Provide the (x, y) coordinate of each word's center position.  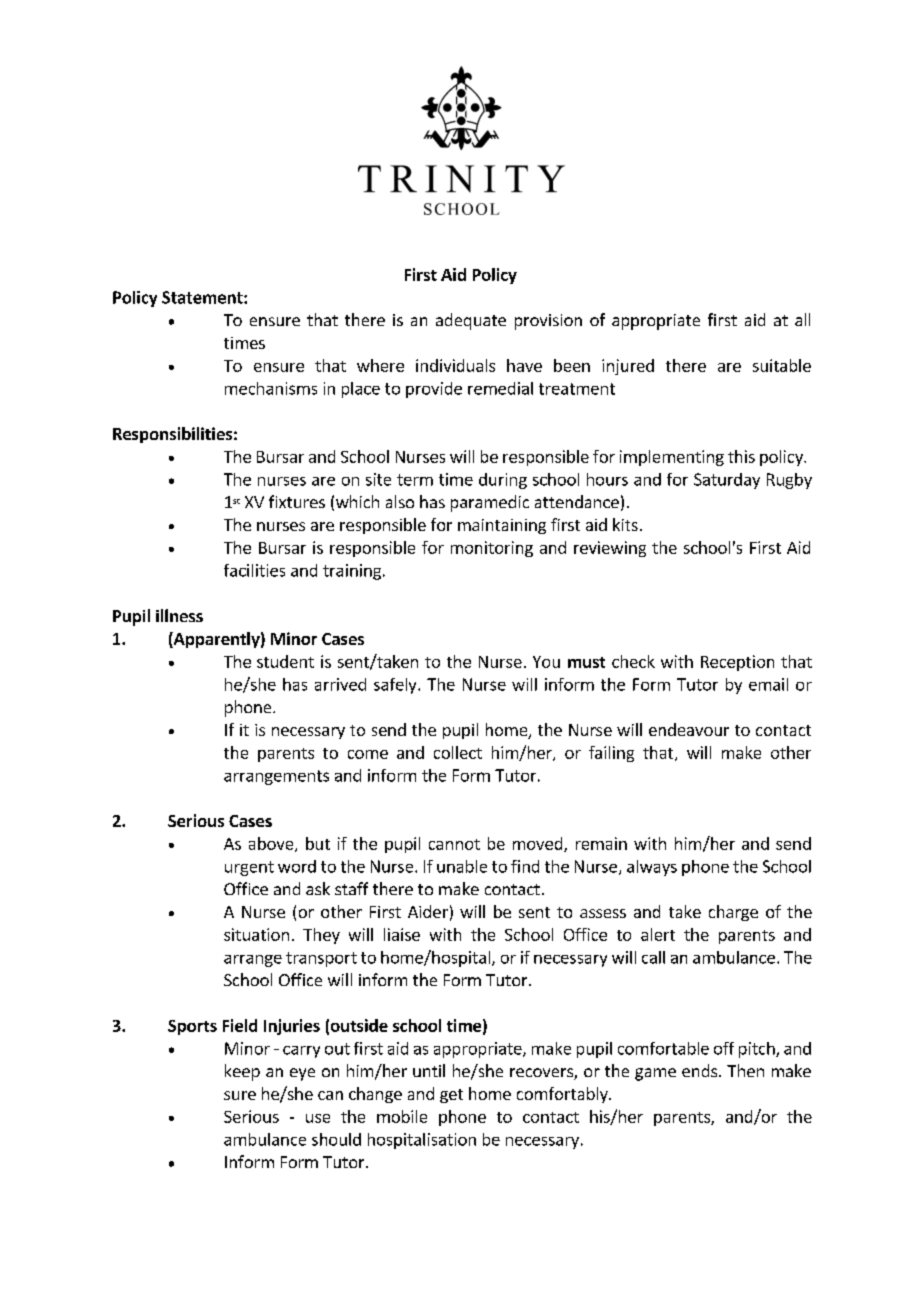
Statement (203, 297)
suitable (782, 365)
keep (242, 1072)
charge (733, 913)
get (451, 1096)
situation (256, 934)
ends (701, 1070)
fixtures (297, 501)
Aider (428, 911)
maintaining (502, 526)
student (285, 661)
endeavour (689, 729)
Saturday (727, 481)
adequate (471, 321)
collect (458, 752)
